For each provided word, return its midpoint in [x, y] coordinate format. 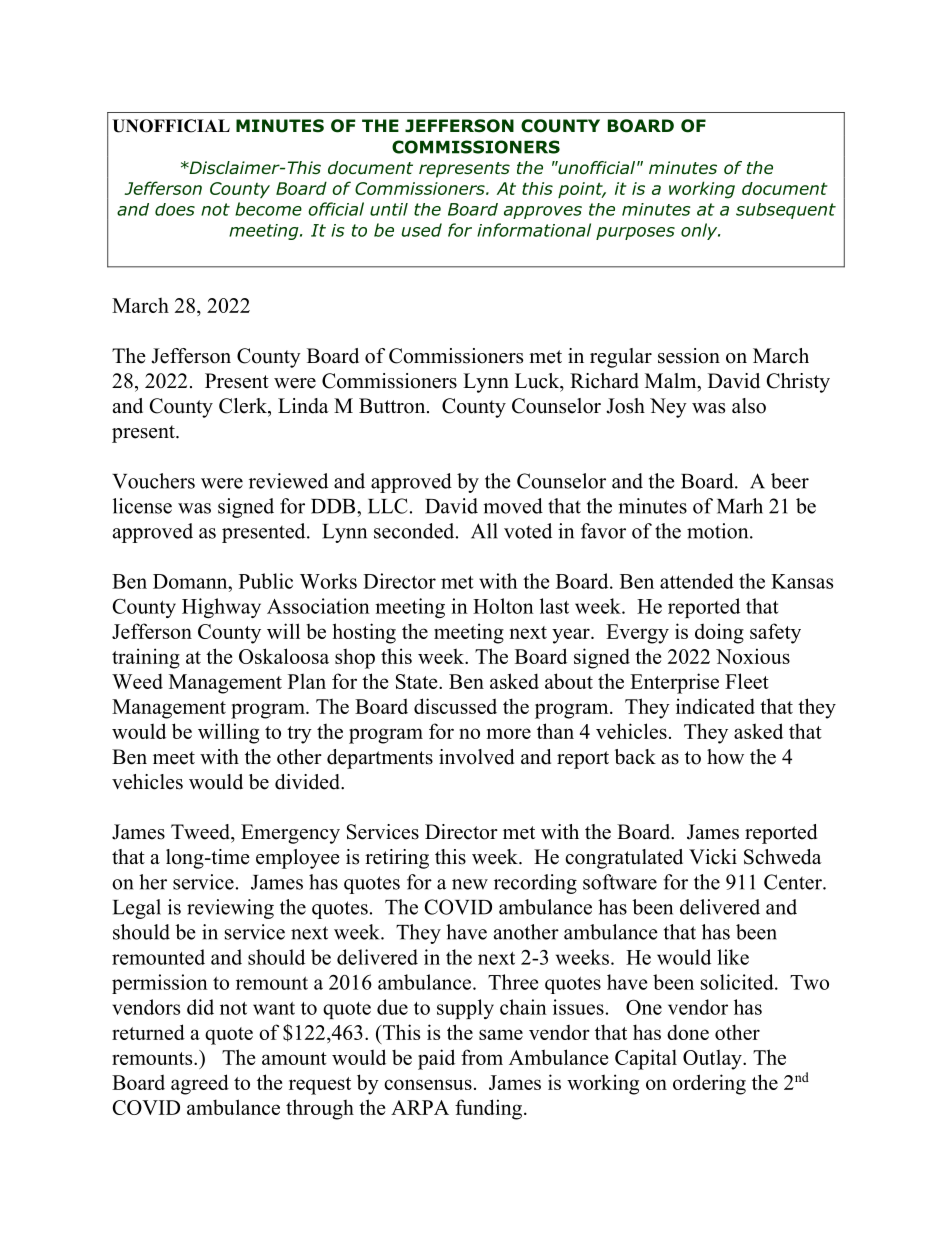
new [470, 884]
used [422, 230]
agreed [200, 1084]
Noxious [753, 656]
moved [513, 506]
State [418, 681]
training [146, 658]
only [700, 231]
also [749, 406]
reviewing [230, 909]
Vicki [713, 857]
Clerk [244, 406]
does [175, 209]
